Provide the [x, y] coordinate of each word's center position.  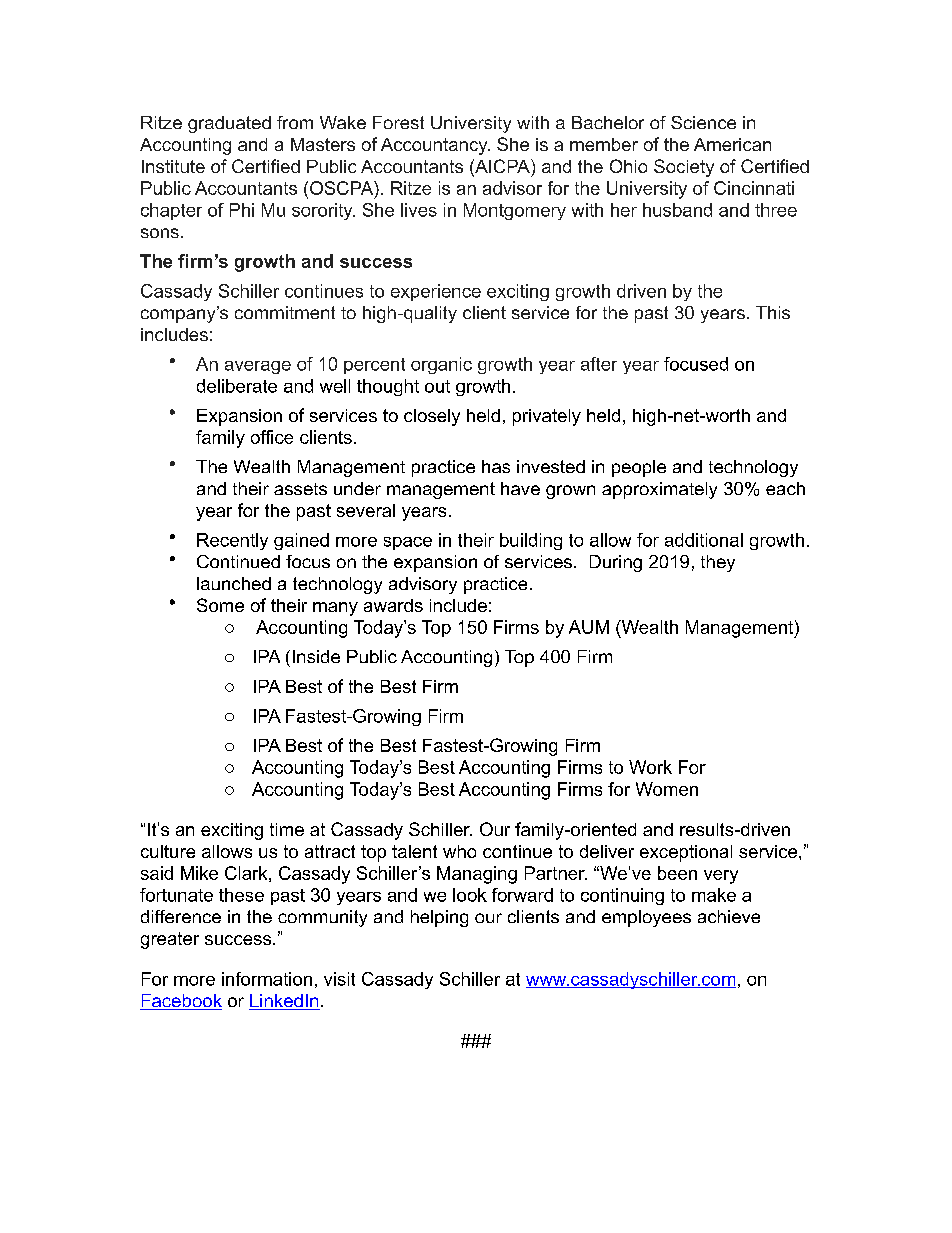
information [267, 979]
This [773, 312]
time [287, 829]
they [718, 563]
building [531, 541]
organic [441, 365]
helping [439, 918]
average [258, 367]
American [732, 144]
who [459, 851]
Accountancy [435, 146]
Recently [232, 541]
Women [667, 789]
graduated [229, 124]
